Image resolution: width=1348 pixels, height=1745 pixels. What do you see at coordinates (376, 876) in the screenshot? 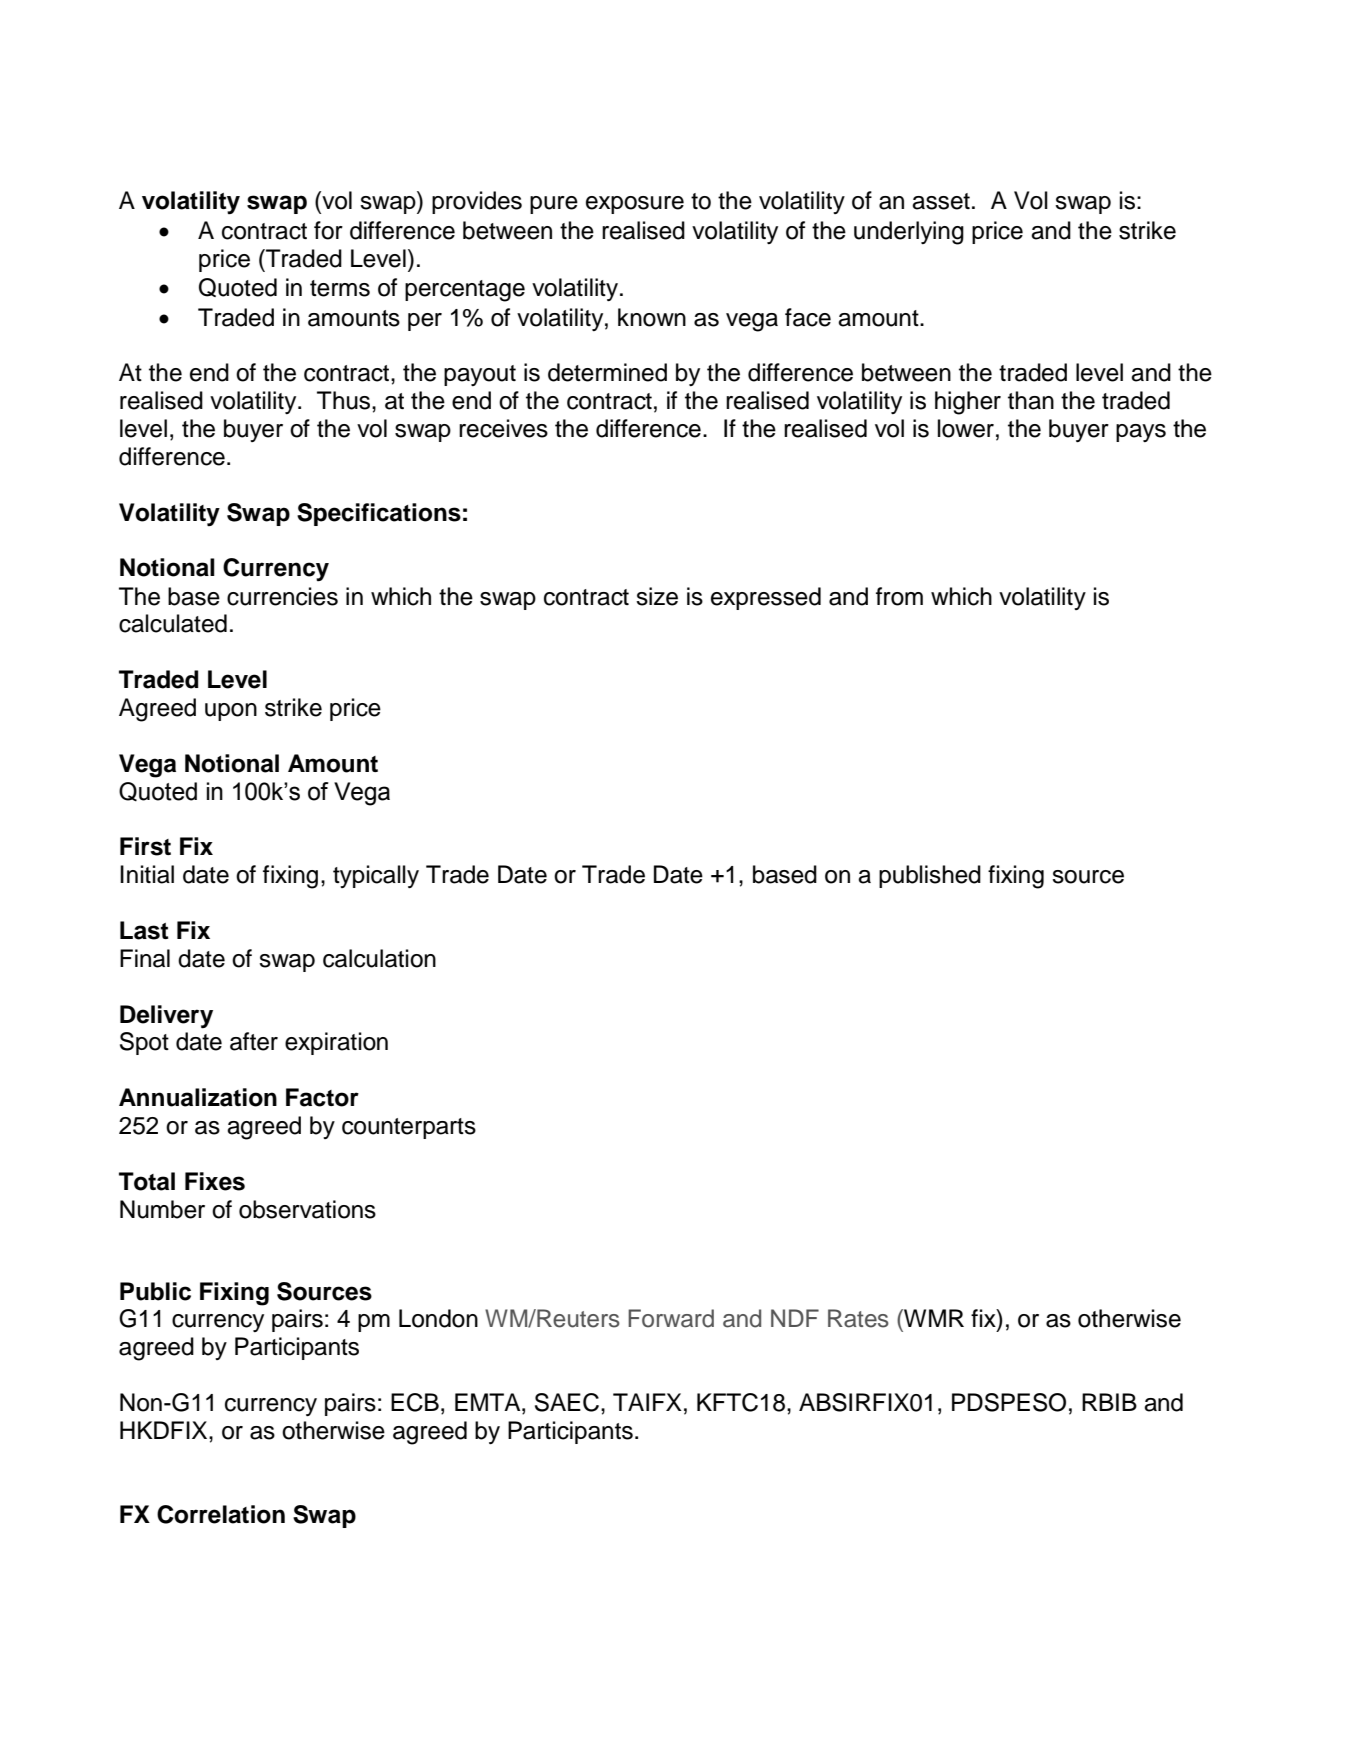
I see `typically` at bounding box center [376, 876].
